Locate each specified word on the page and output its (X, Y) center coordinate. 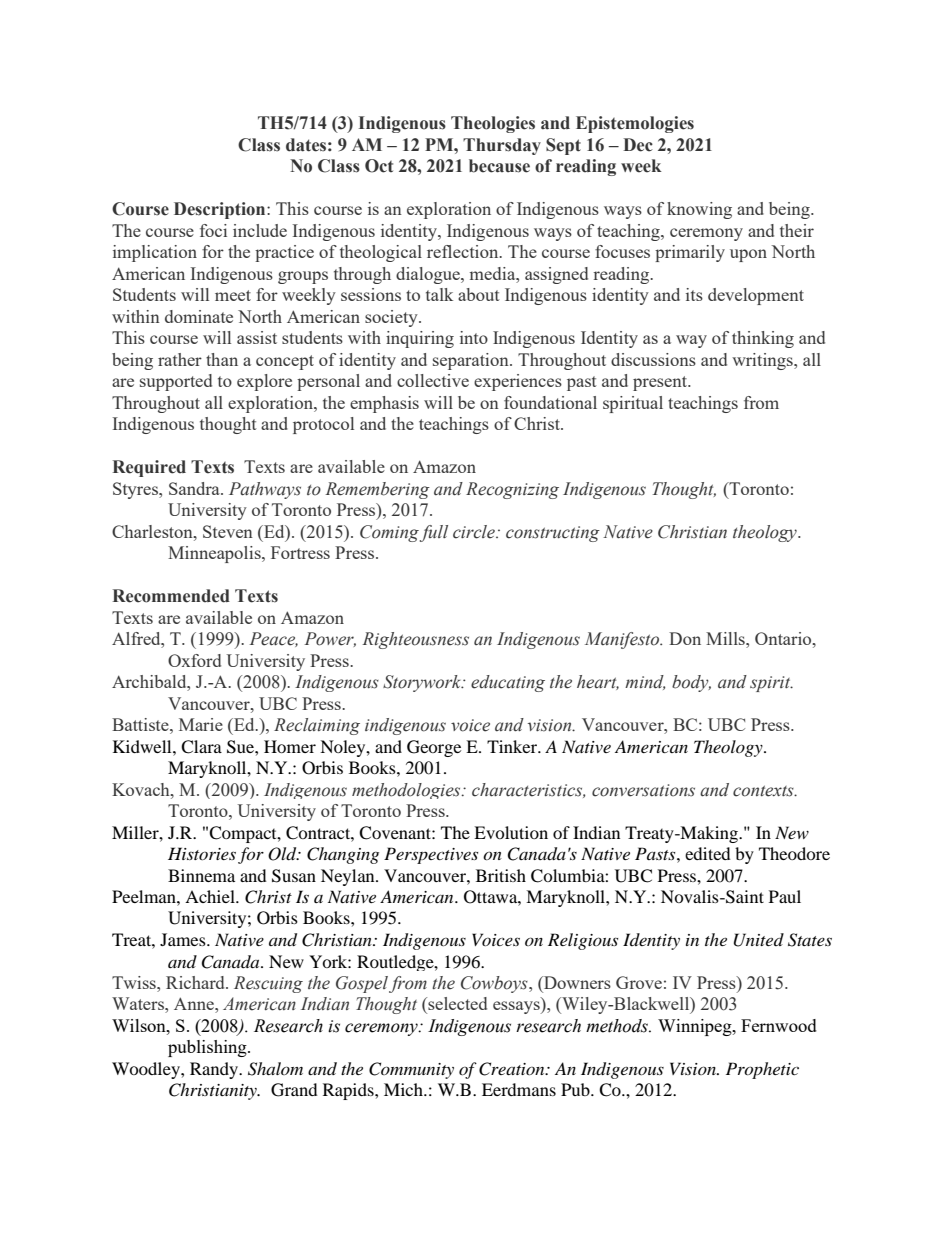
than (222, 359)
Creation (513, 1069)
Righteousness (415, 640)
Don (685, 638)
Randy (215, 1070)
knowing (699, 210)
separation (472, 361)
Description (221, 210)
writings (763, 361)
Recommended (171, 596)
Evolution (511, 832)
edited (708, 853)
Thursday (502, 146)
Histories (202, 853)
